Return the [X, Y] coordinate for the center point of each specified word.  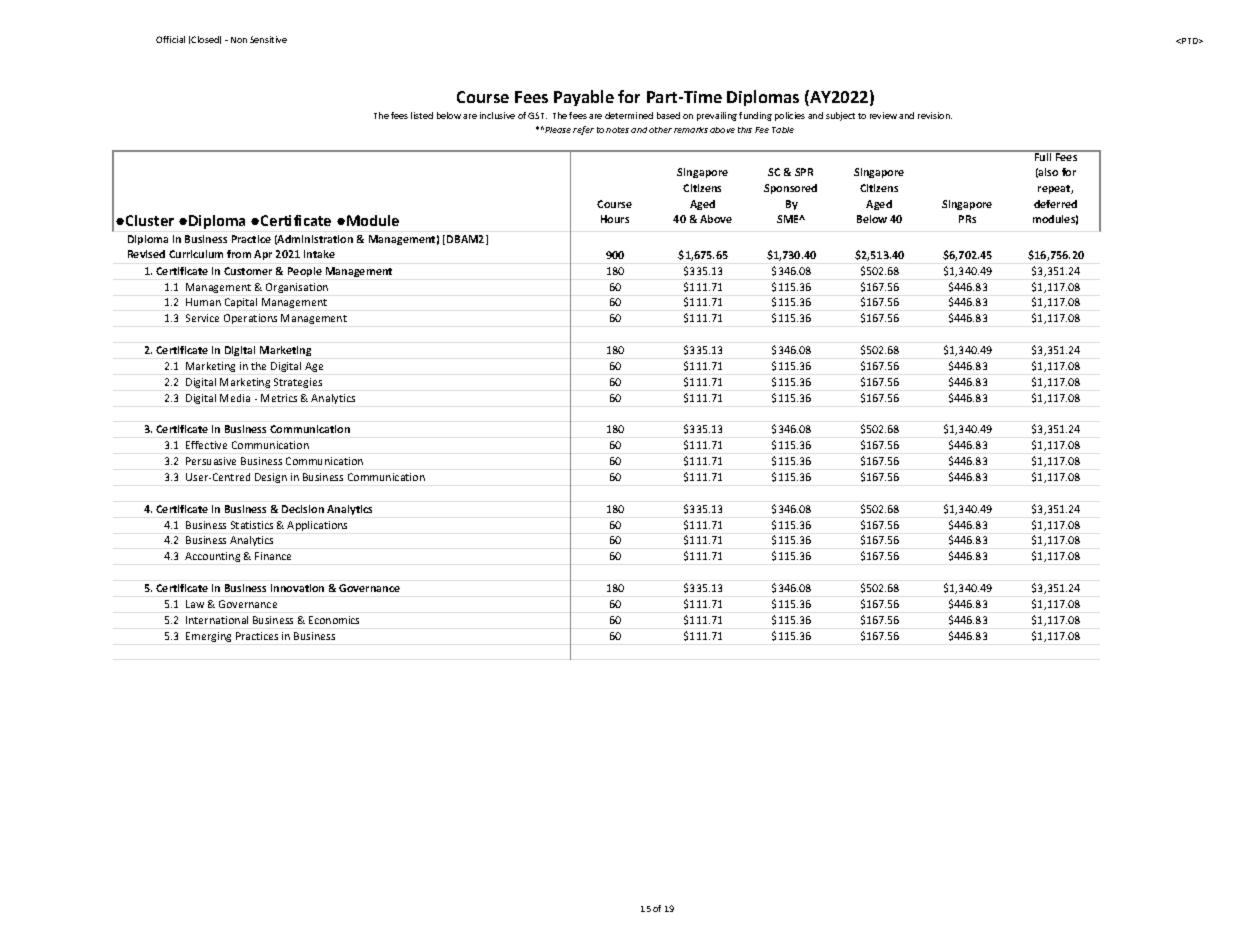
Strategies [298, 383]
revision [935, 115]
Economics [334, 620]
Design [271, 478]
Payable [584, 98]
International [217, 620]
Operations [250, 319]
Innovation [297, 588]
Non [239, 40]
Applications [317, 526]
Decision [303, 509]
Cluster [150, 220]
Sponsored [790, 189]
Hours [615, 219]
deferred [1055, 204]
